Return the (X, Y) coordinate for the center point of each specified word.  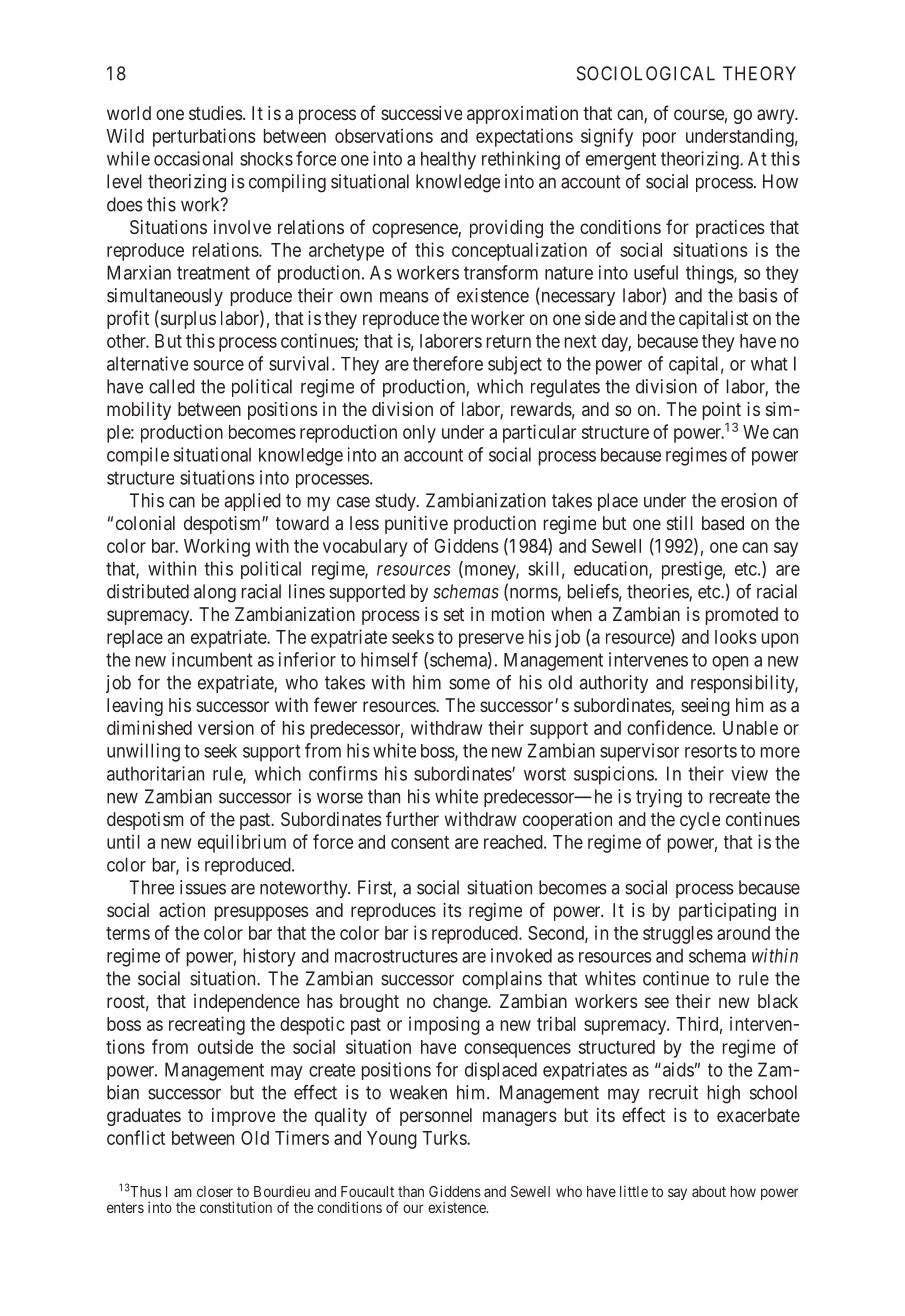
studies (215, 113)
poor (659, 139)
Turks (445, 1138)
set (454, 614)
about (709, 1191)
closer (215, 1191)
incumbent (212, 659)
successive (421, 113)
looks (736, 637)
